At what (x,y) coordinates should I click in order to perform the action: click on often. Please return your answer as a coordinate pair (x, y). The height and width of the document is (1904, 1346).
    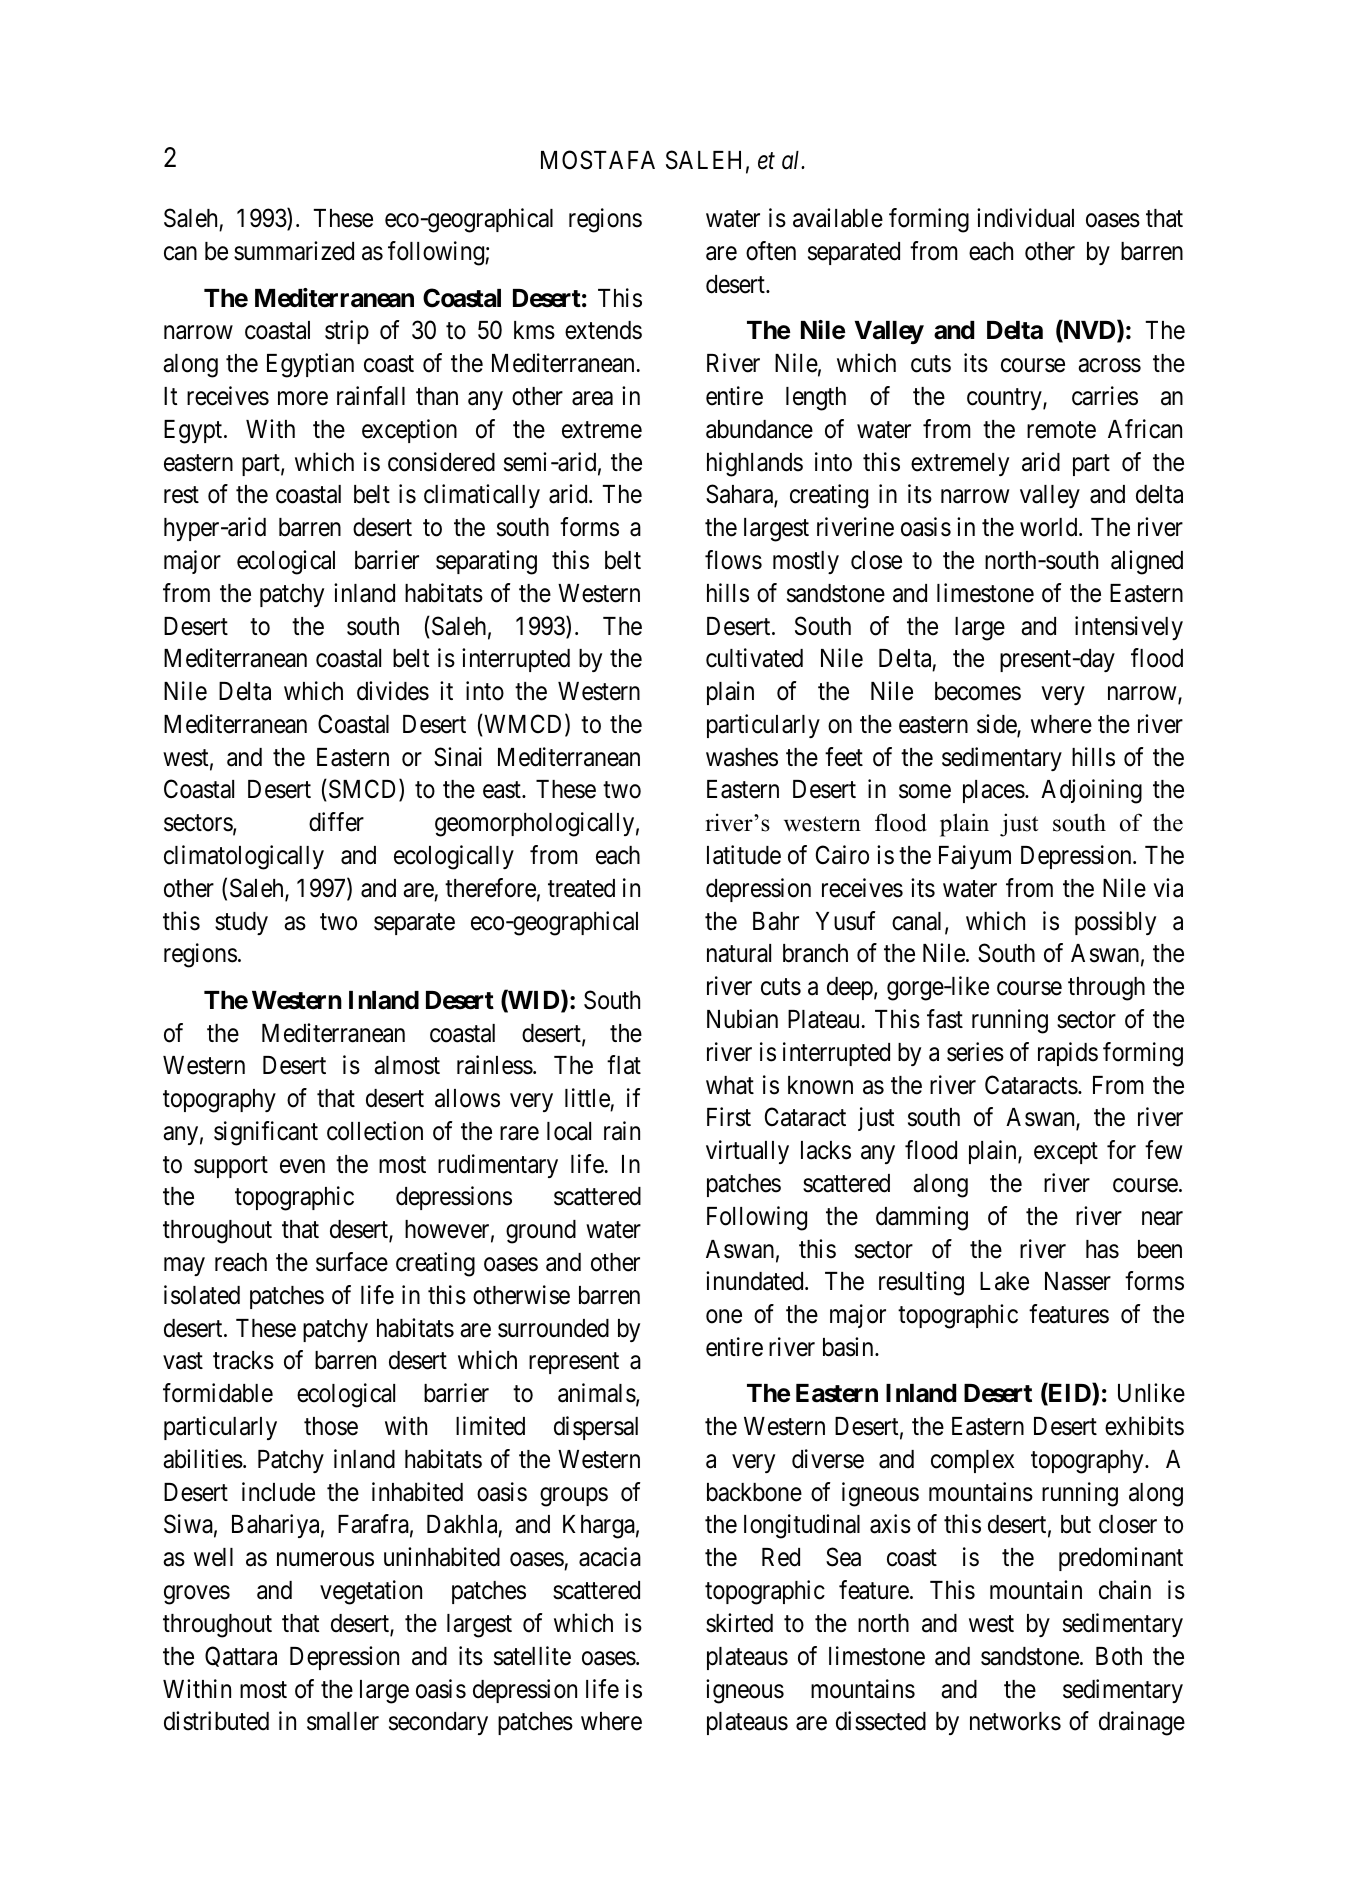
    Looking at the image, I should click on (771, 251).
